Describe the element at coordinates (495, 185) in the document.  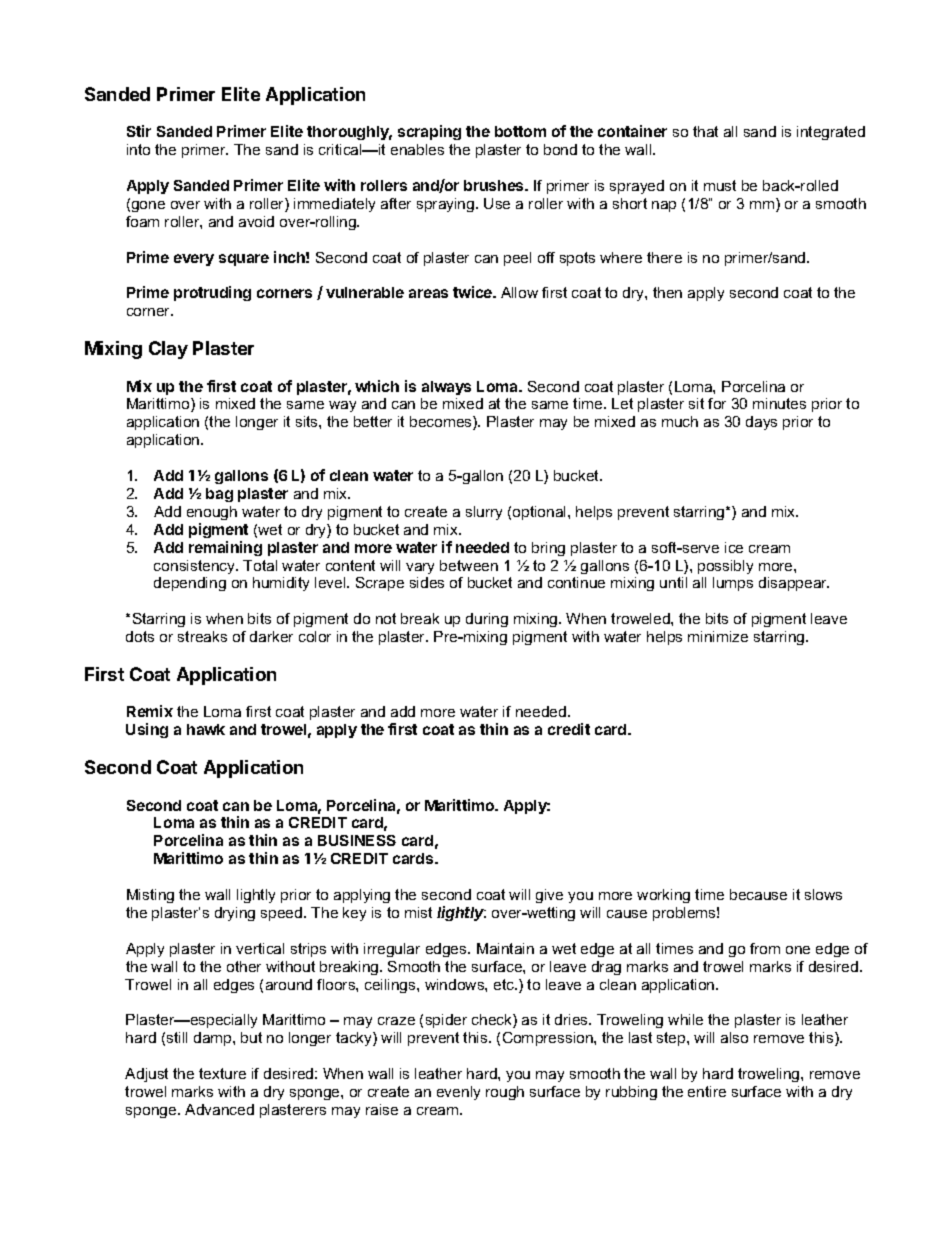
I see `brushes` at that location.
